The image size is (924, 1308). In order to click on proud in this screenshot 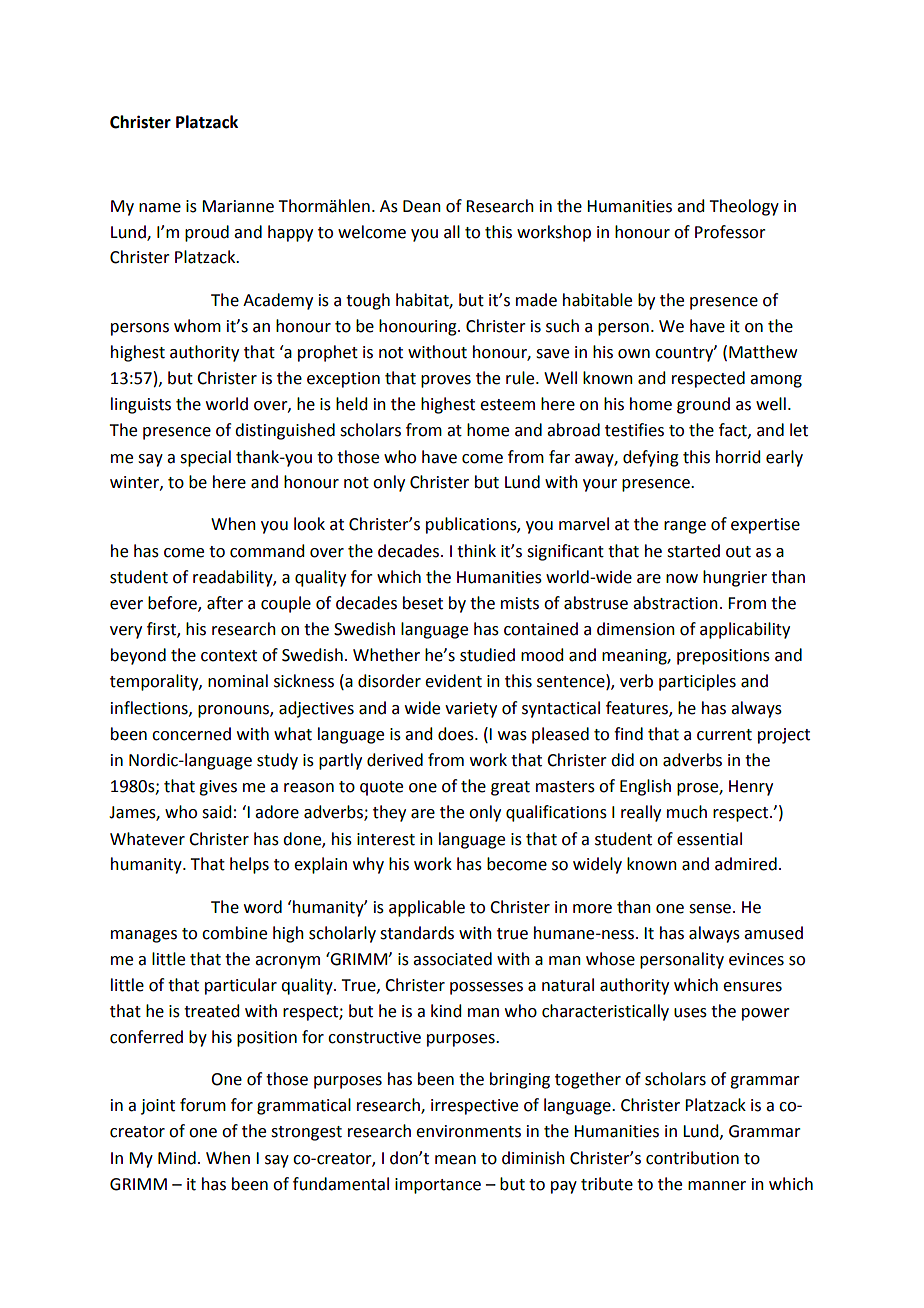, I will do `click(207, 233)`.
